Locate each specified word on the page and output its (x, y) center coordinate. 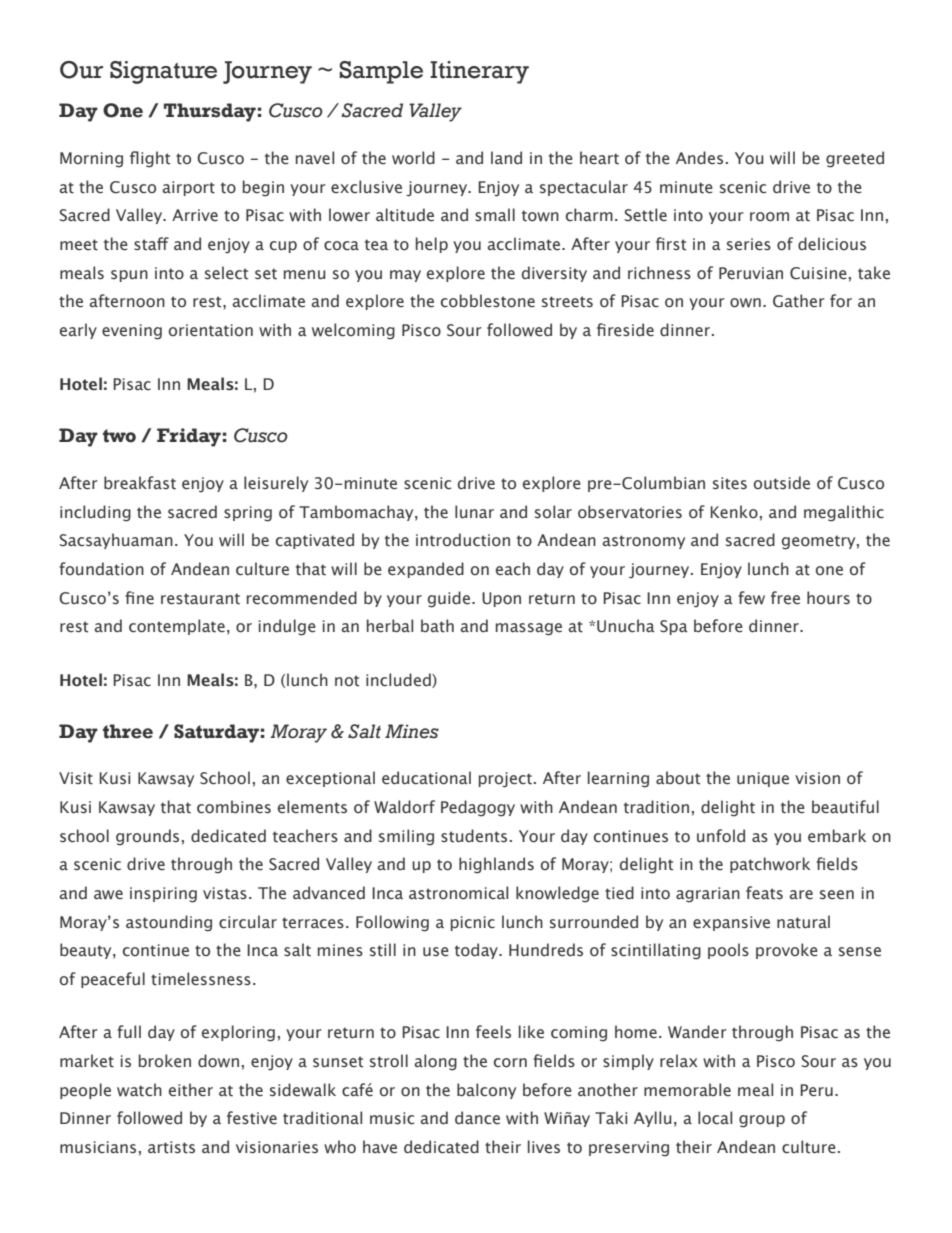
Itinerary (479, 72)
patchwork (770, 865)
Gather (799, 301)
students (474, 836)
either (191, 1090)
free (785, 598)
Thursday (210, 112)
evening (132, 332)
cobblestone (488, 301)
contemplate (177, 627)
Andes (699, 158)
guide (449, 599)
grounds (147, 837)
